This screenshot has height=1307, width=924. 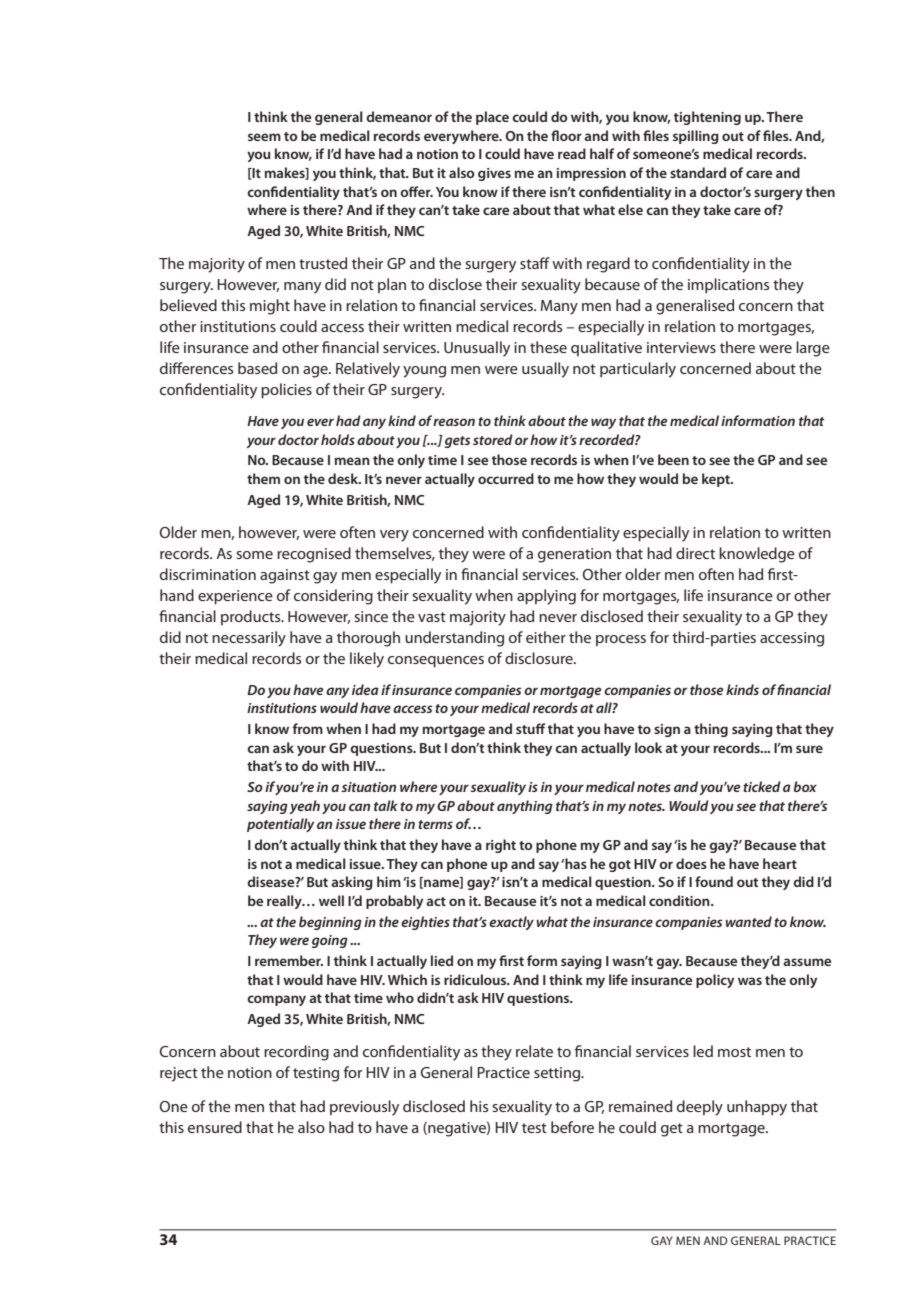 What do you see at coordinates (780, 863) in the screenshot?
I see `heart` at bounding box center [780, 863].
